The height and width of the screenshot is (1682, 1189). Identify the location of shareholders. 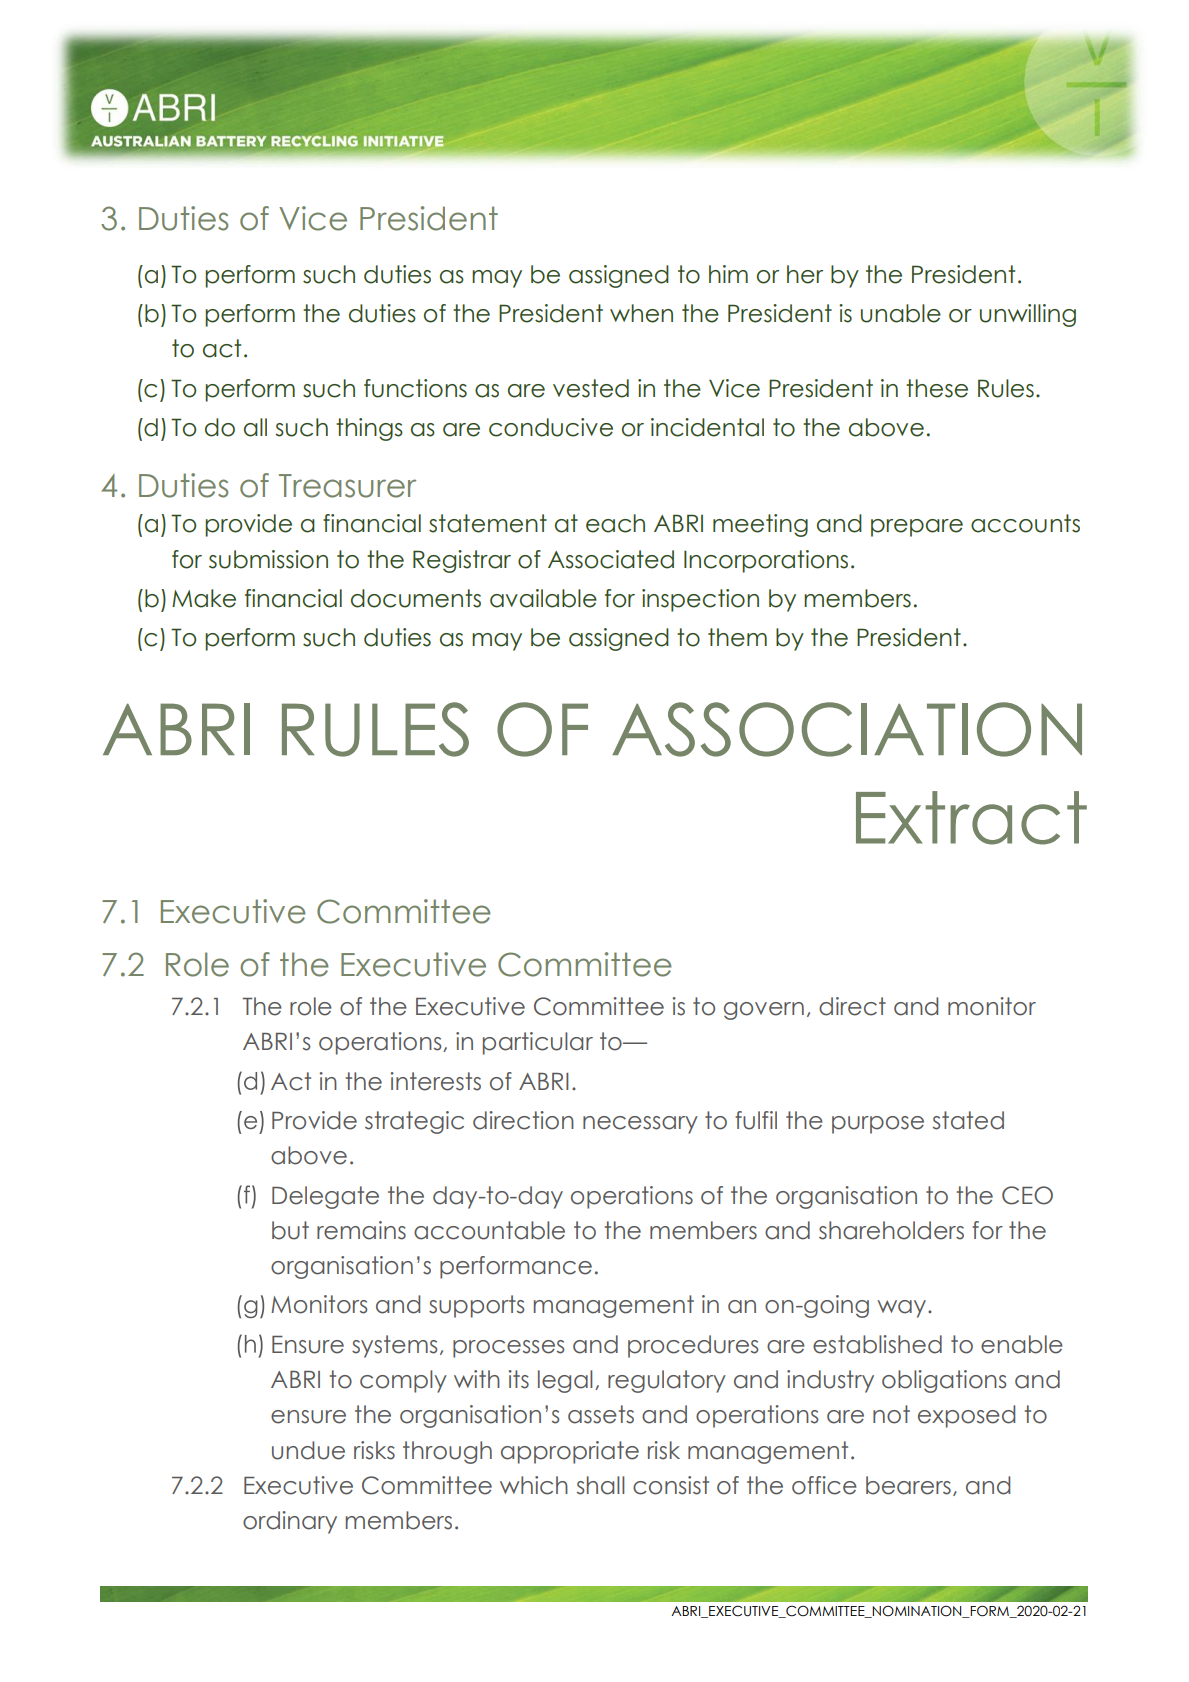
(891, 1230).
